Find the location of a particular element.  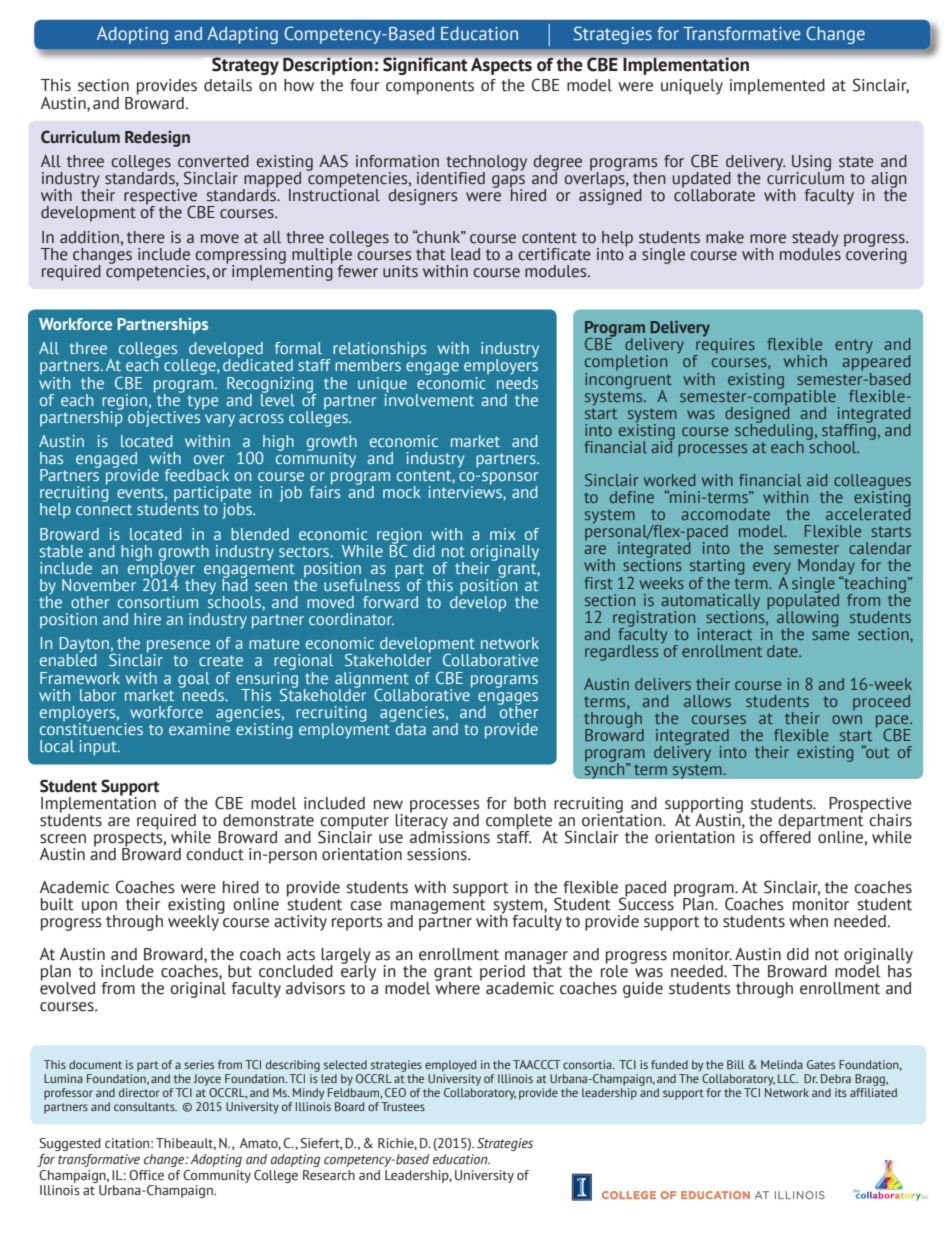

forward is located at coordinates (390, 602).
